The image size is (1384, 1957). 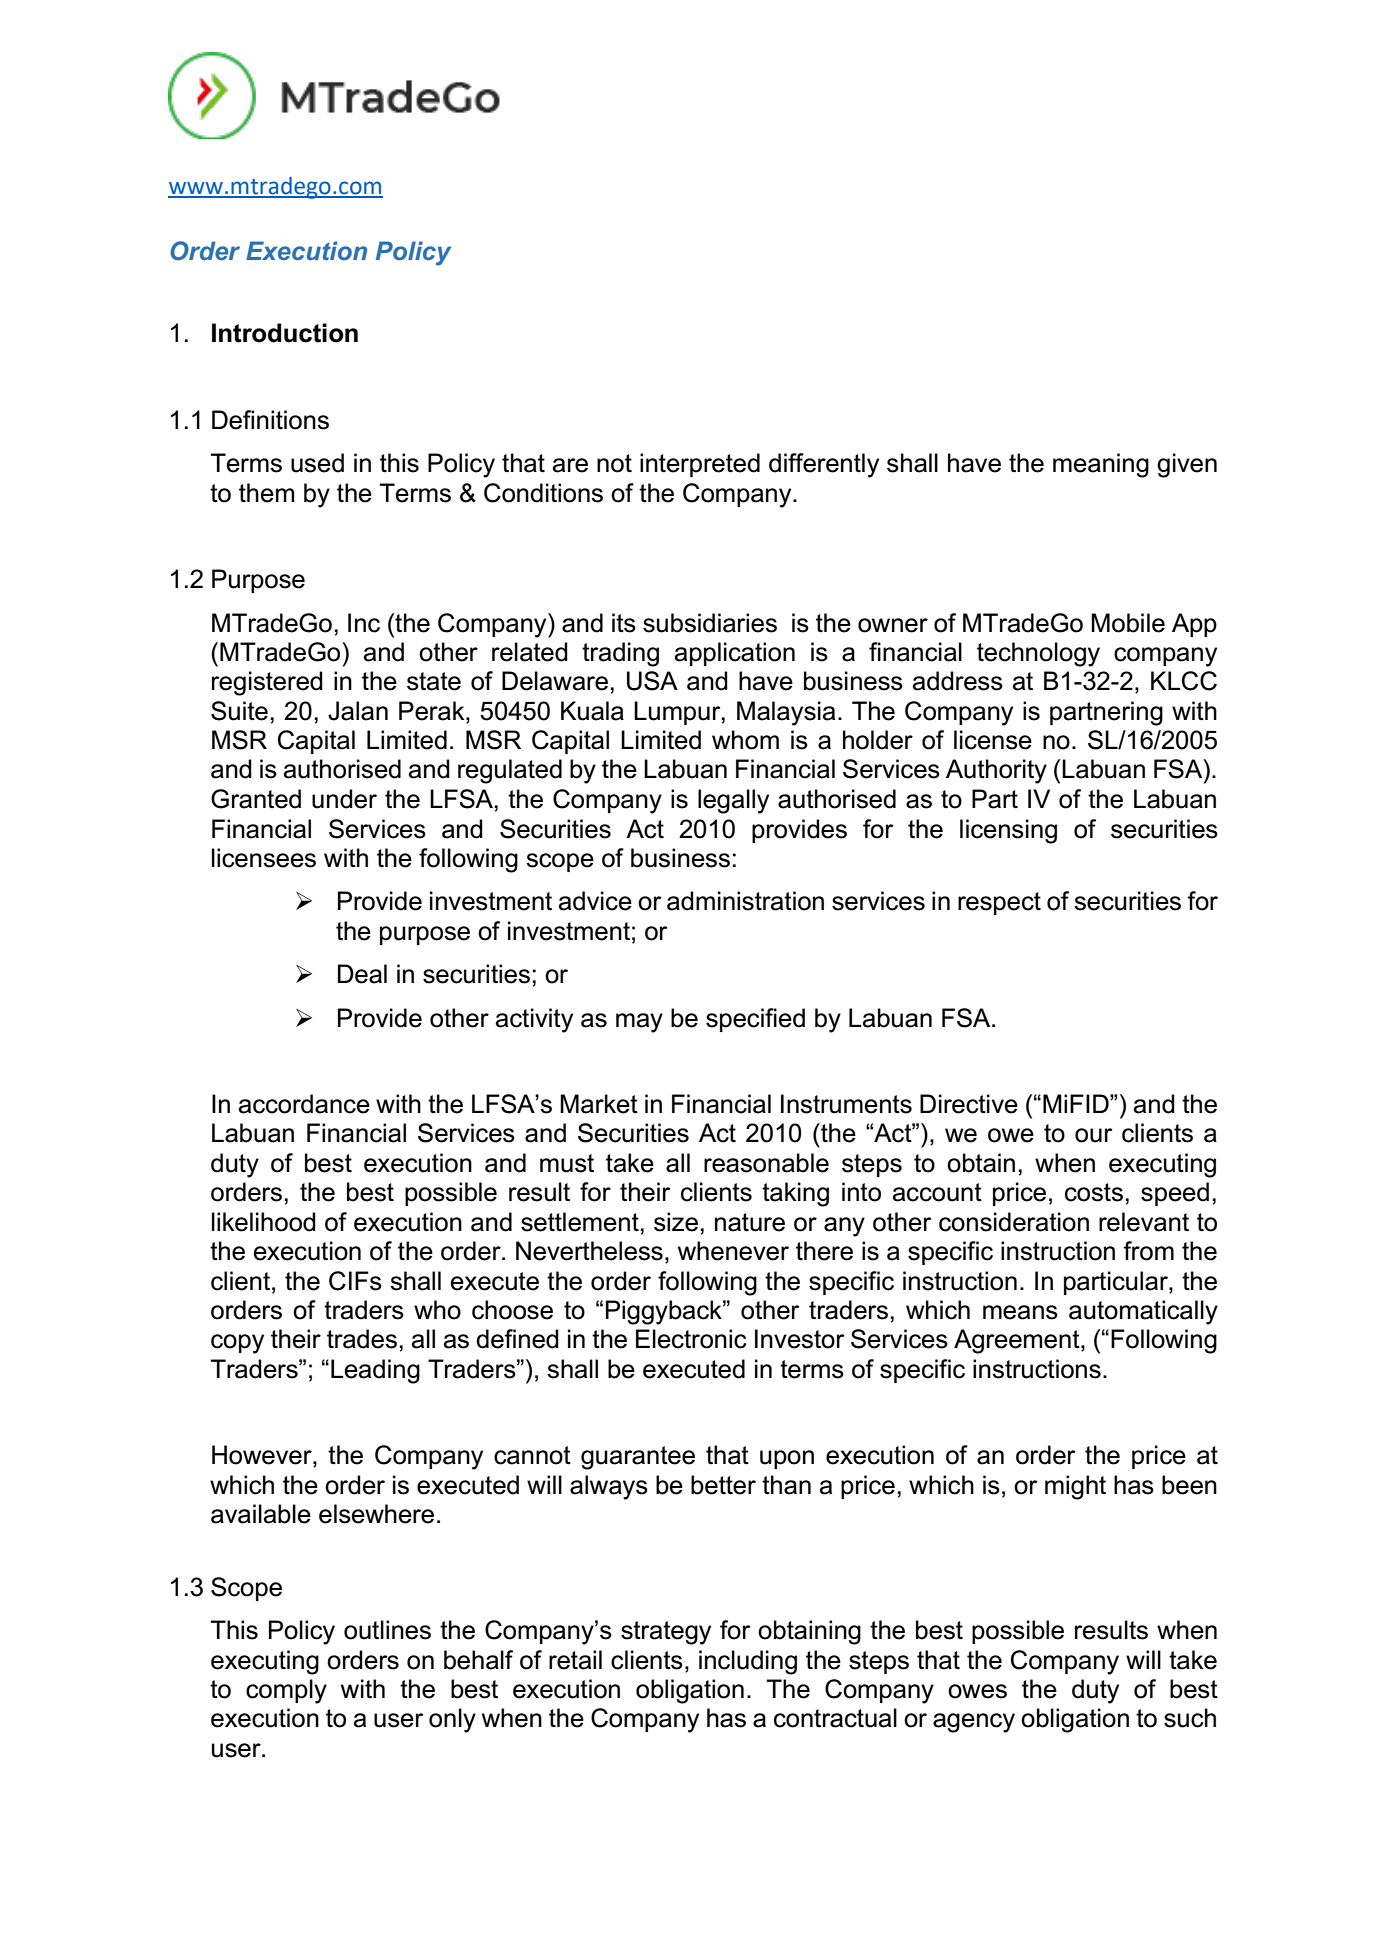 What do you see at coordinates (755, 1020) in the screenshot?
I see `specified` at bounding box center [755, 1020].
